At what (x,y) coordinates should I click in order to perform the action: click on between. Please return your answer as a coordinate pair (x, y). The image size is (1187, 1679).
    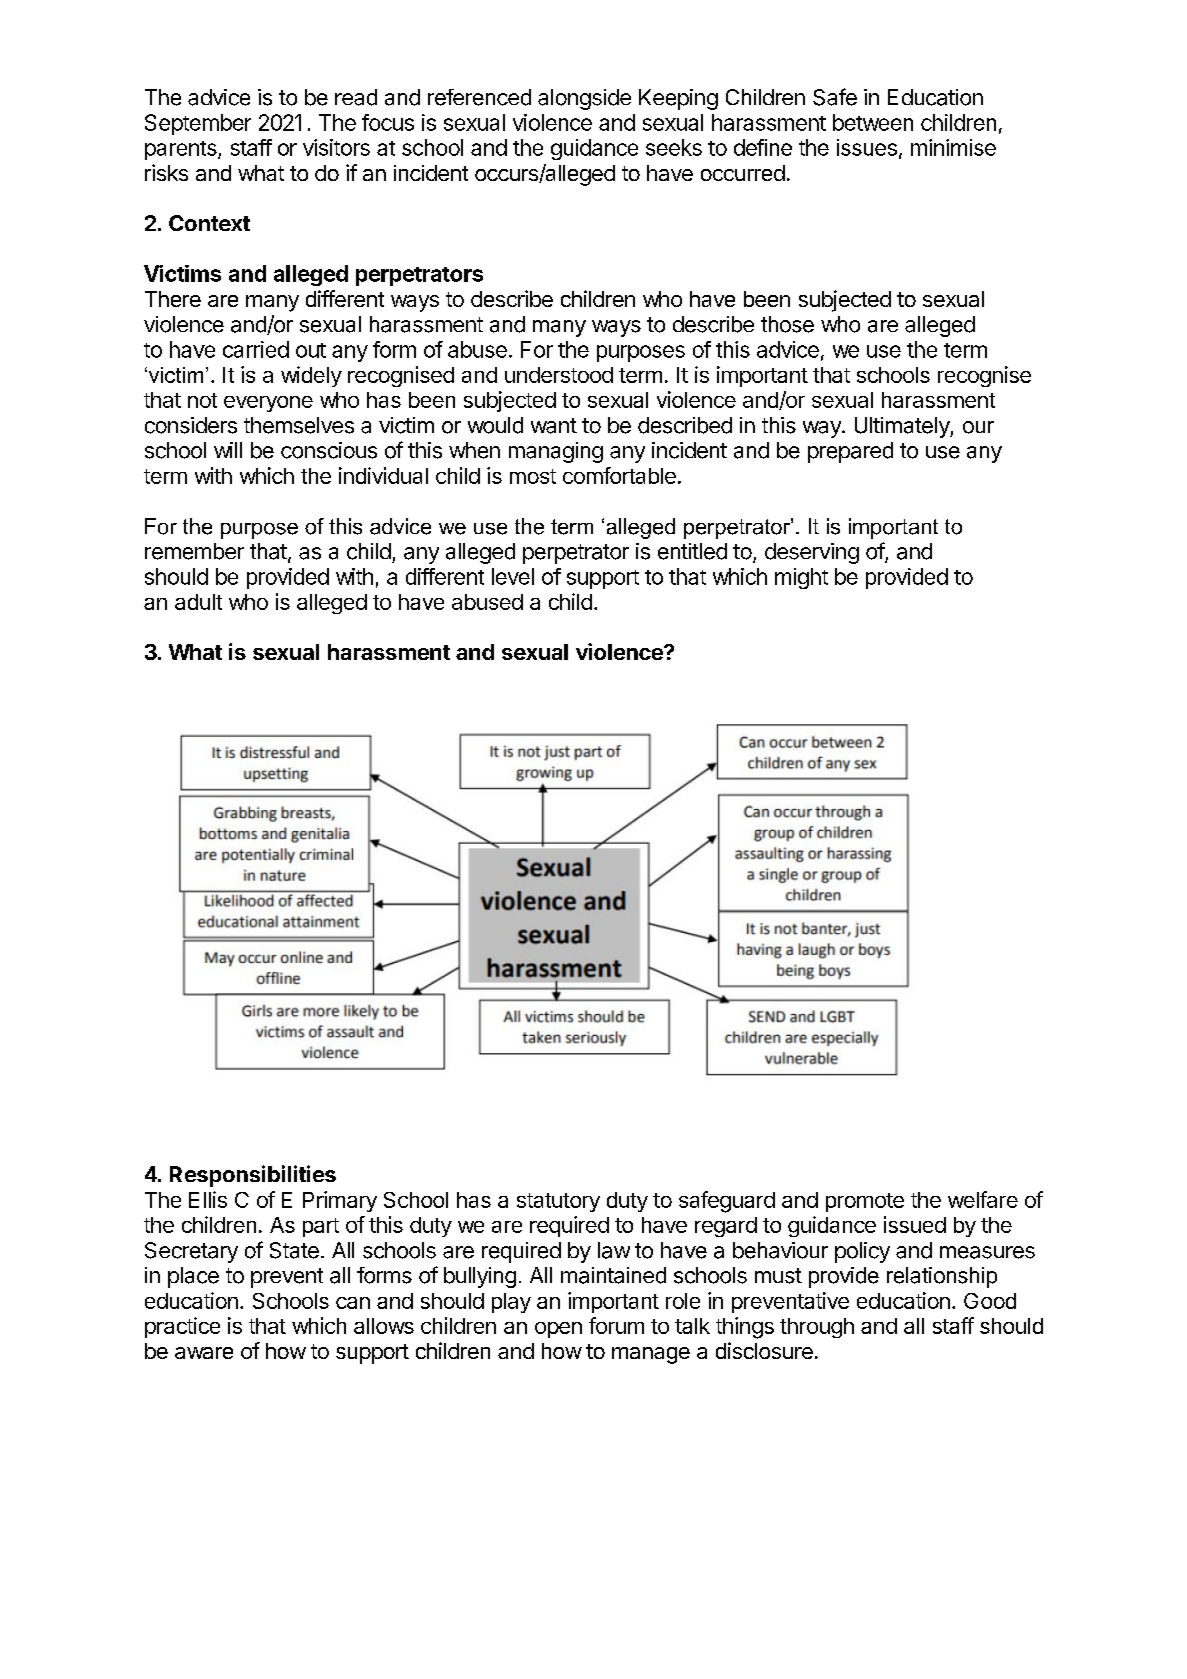
    Looking at the image, I should click on (873, 122).
